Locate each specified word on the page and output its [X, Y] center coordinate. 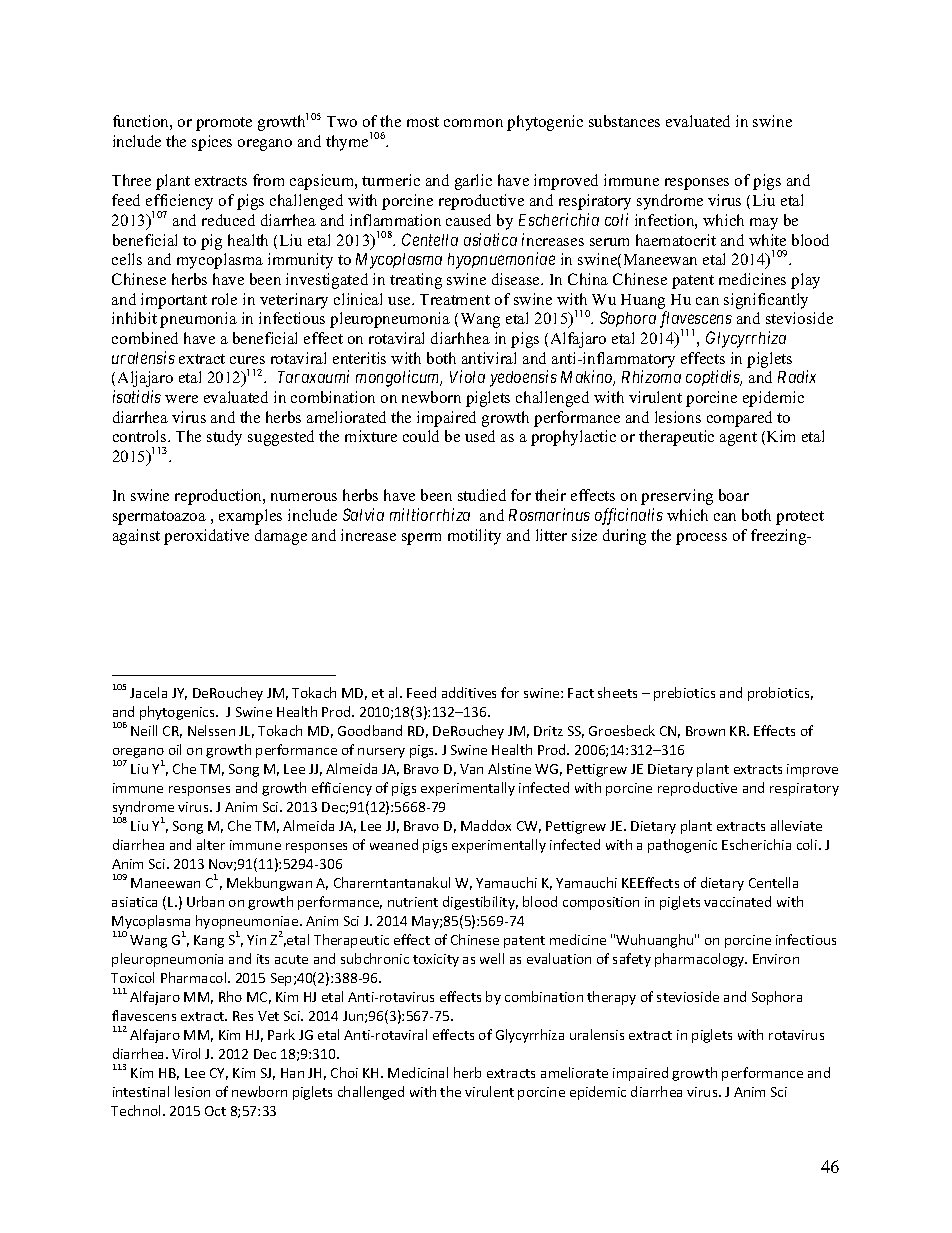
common [473, 123]
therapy [611, 998]
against [136, 537]
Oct [215, 1111]
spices [212, 143]
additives [469, 692]
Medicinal [418, 1072]
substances [624, 121]
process [701, 539]
